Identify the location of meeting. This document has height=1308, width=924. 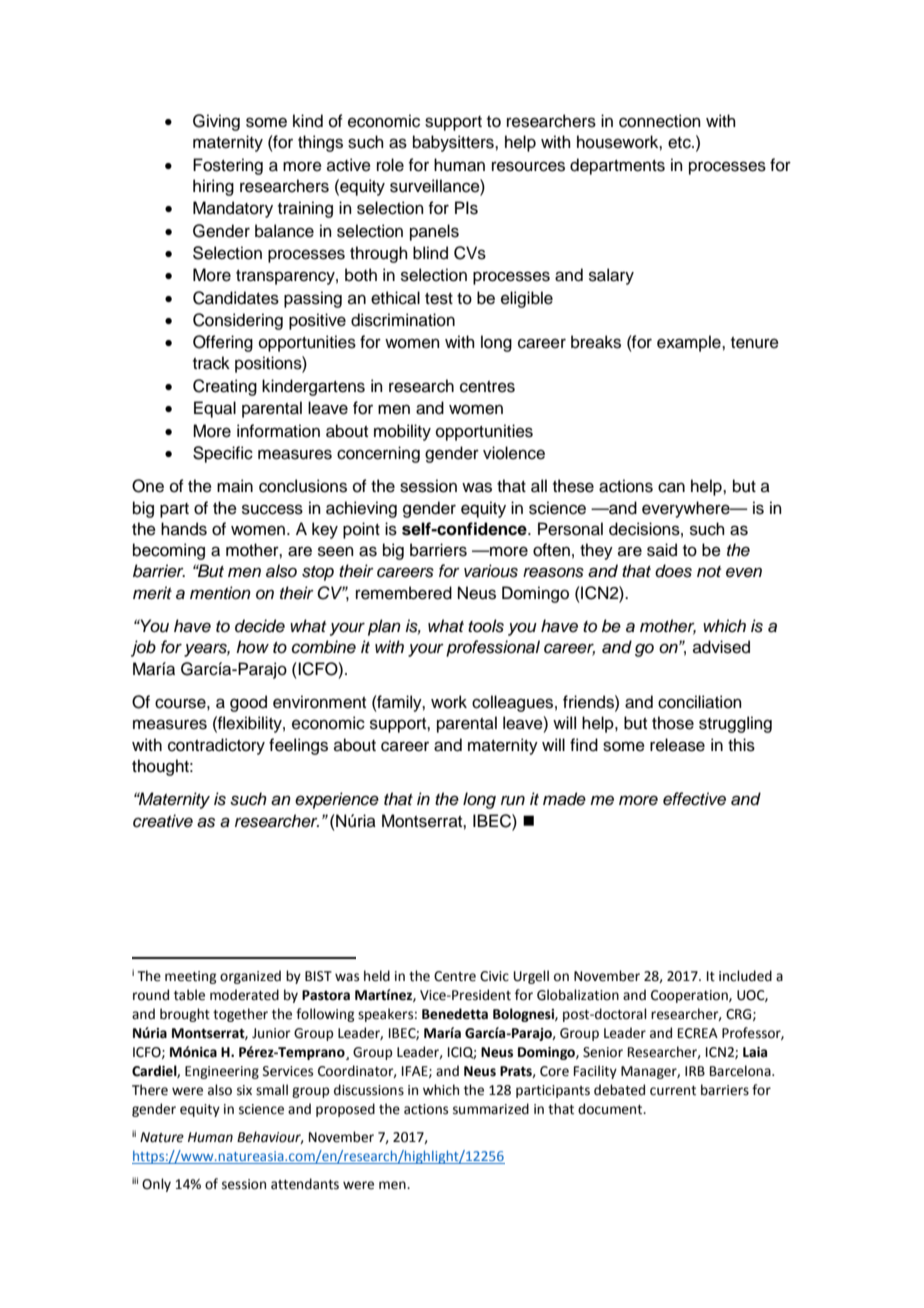
(190, 977).
